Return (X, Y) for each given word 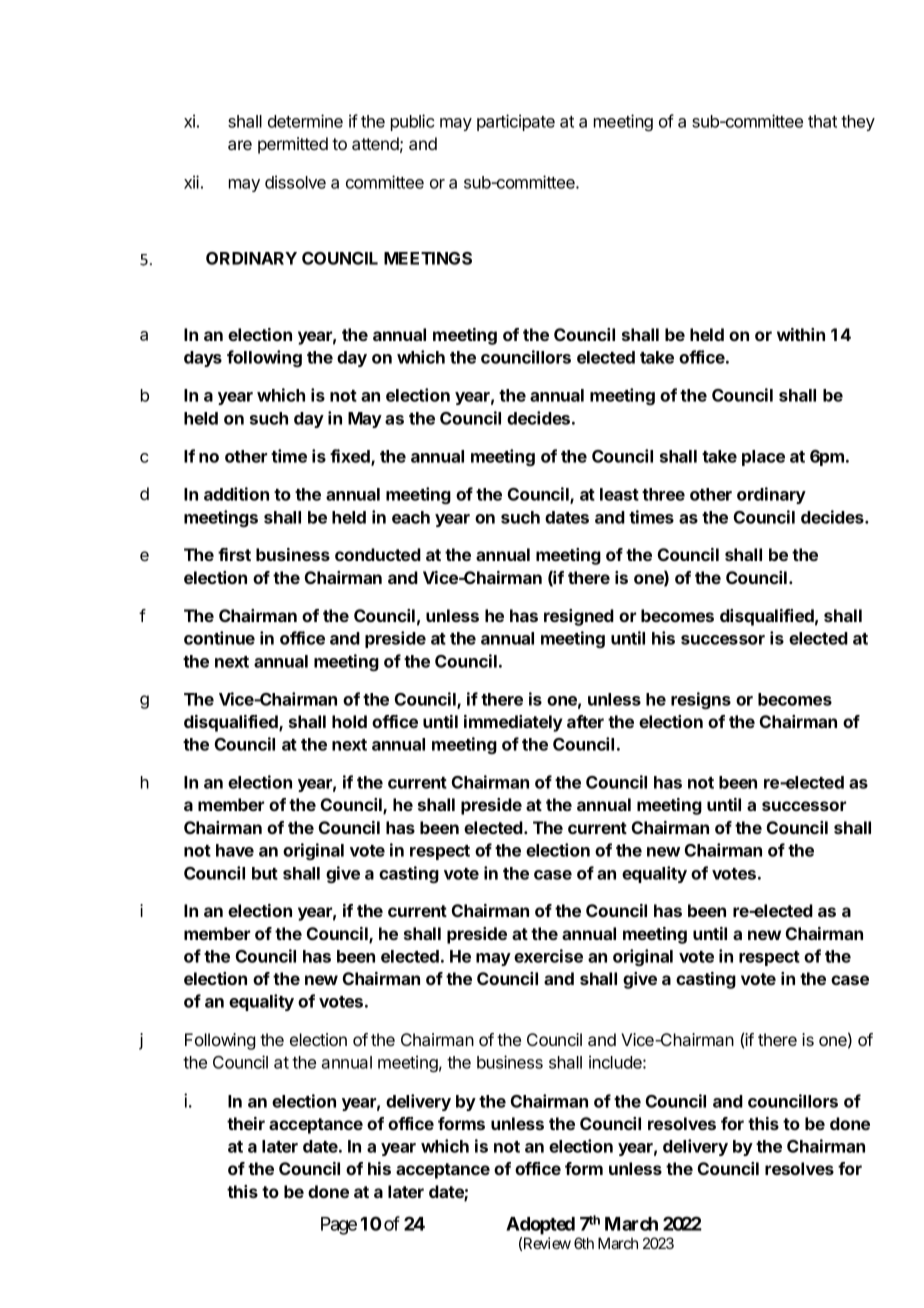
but (265, 873)
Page (339, 1226)
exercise (548, 956)
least (619, 494)
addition (236, 494)
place (763, 458)
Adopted (540, 1226)
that (822, 121)
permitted (293, 145)
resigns (701, 700)
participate (516, 122)
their (246, 1123)
